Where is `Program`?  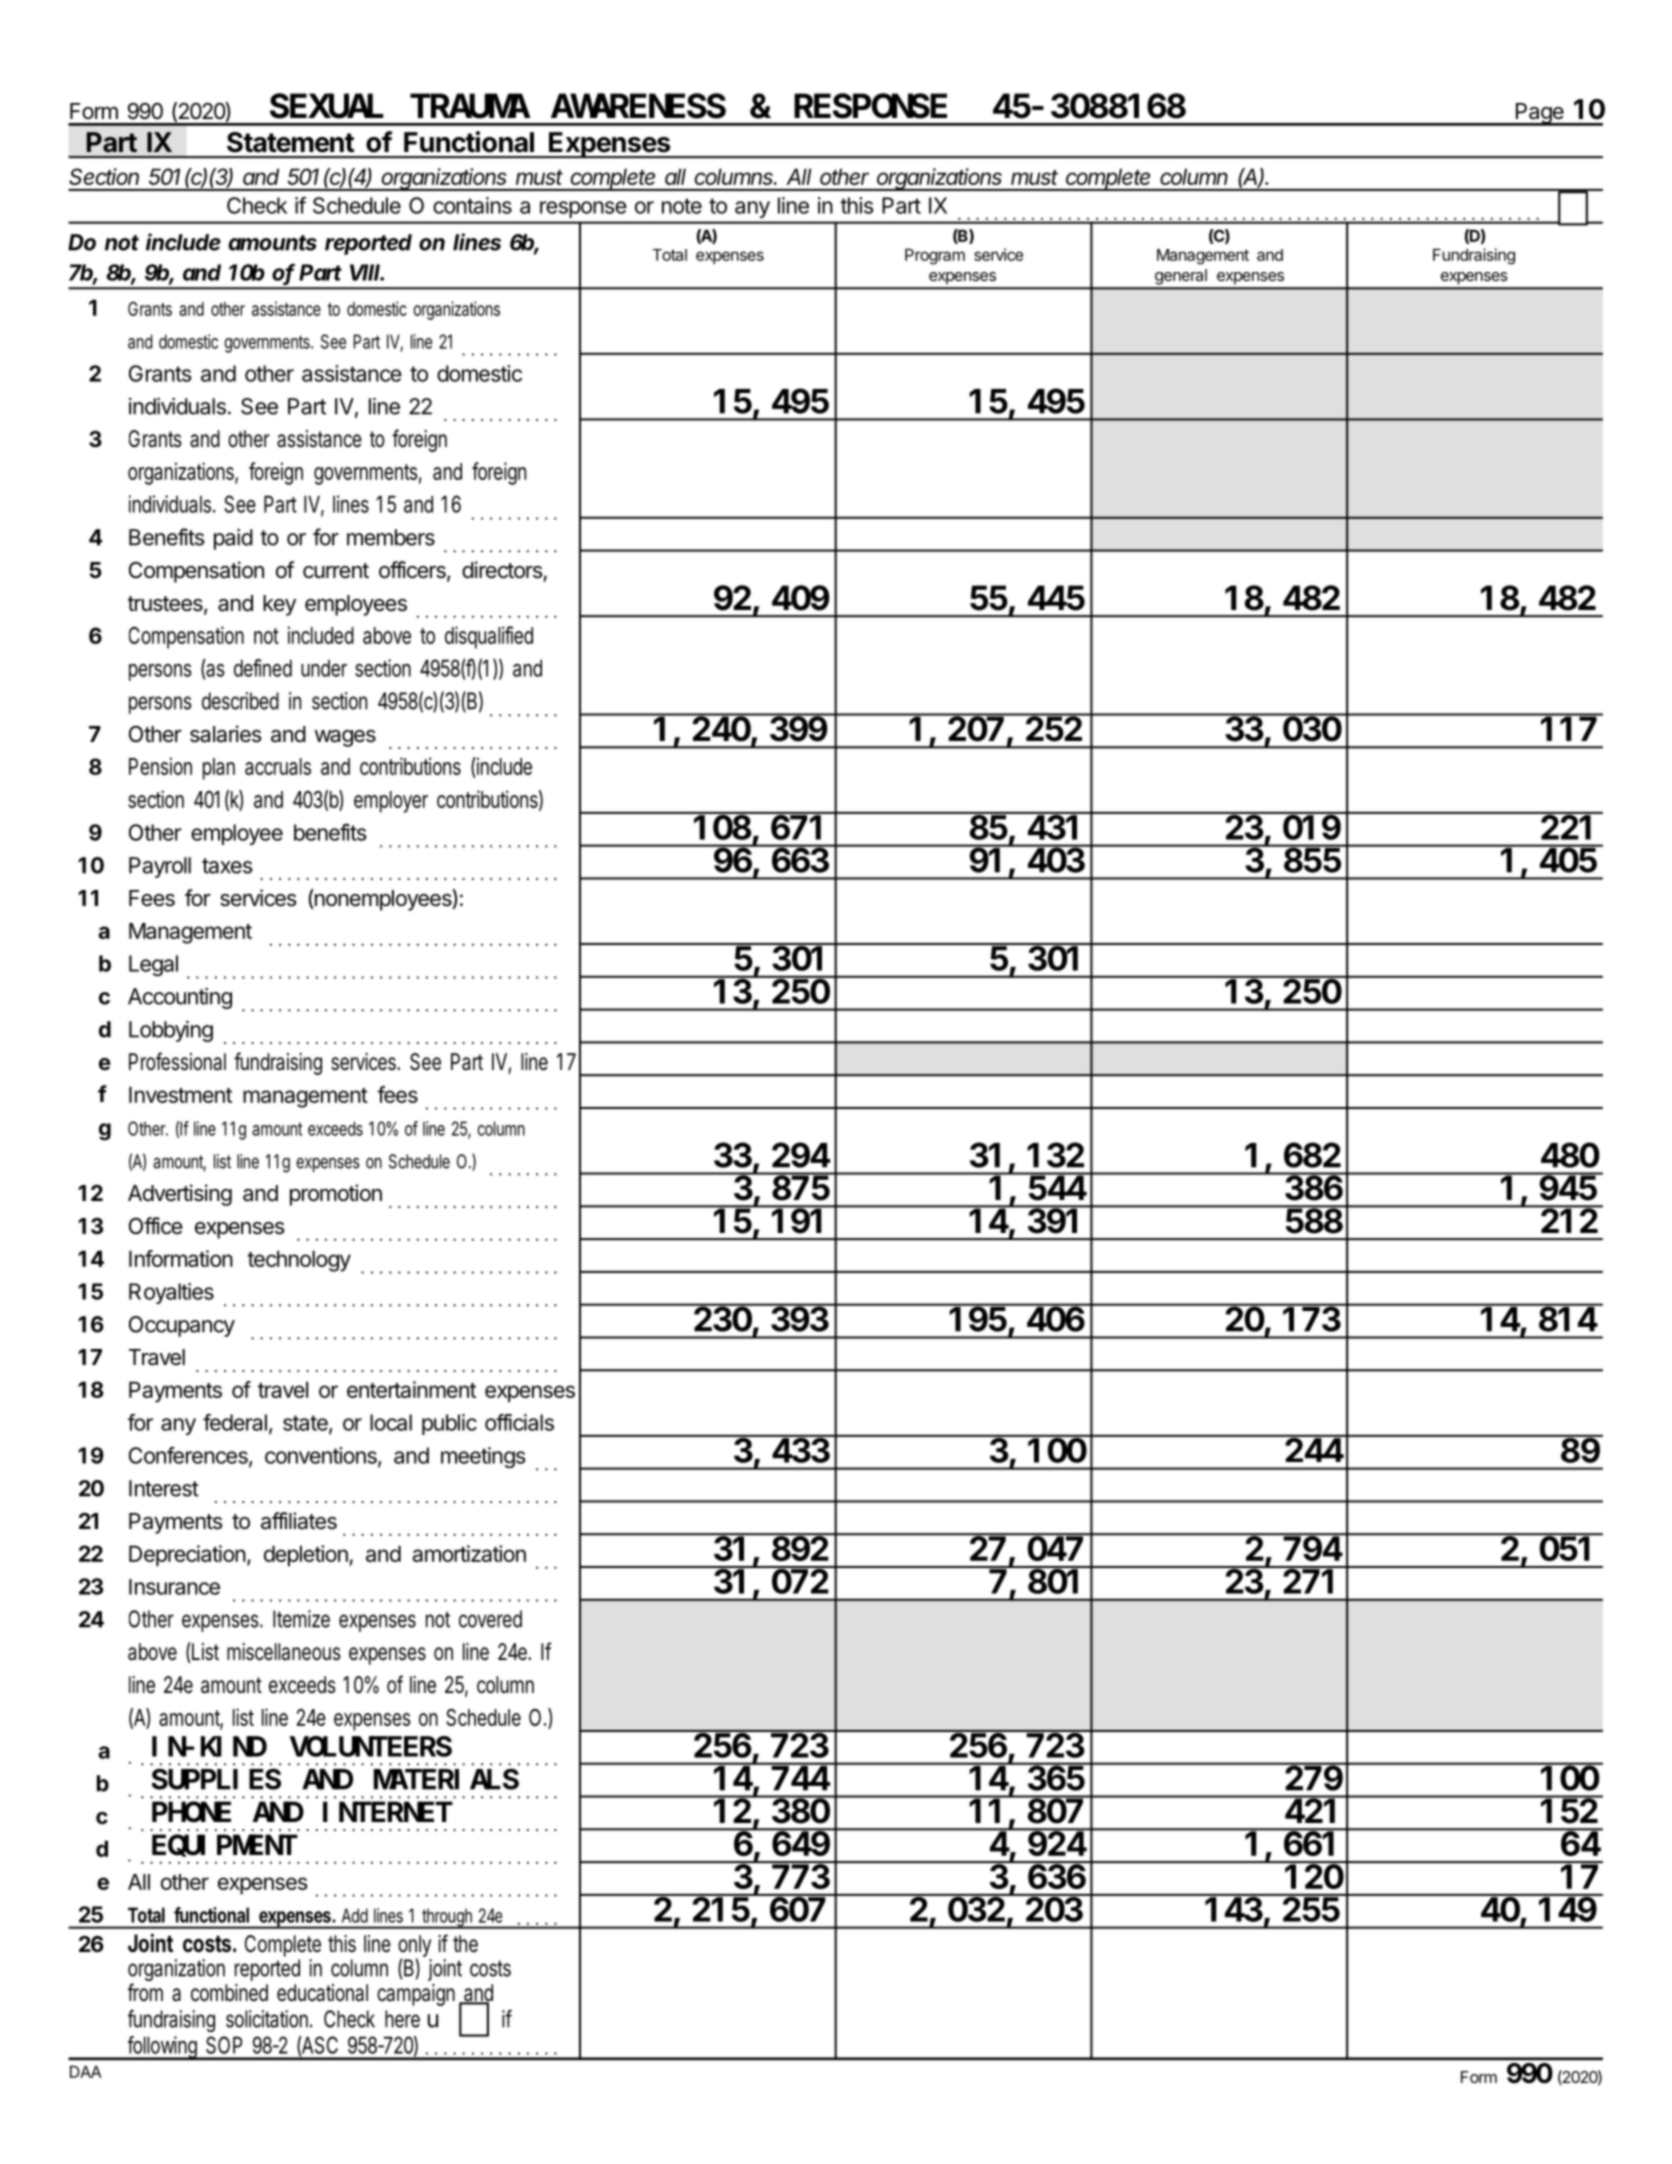 Program is located at coordinates (935, 257).
